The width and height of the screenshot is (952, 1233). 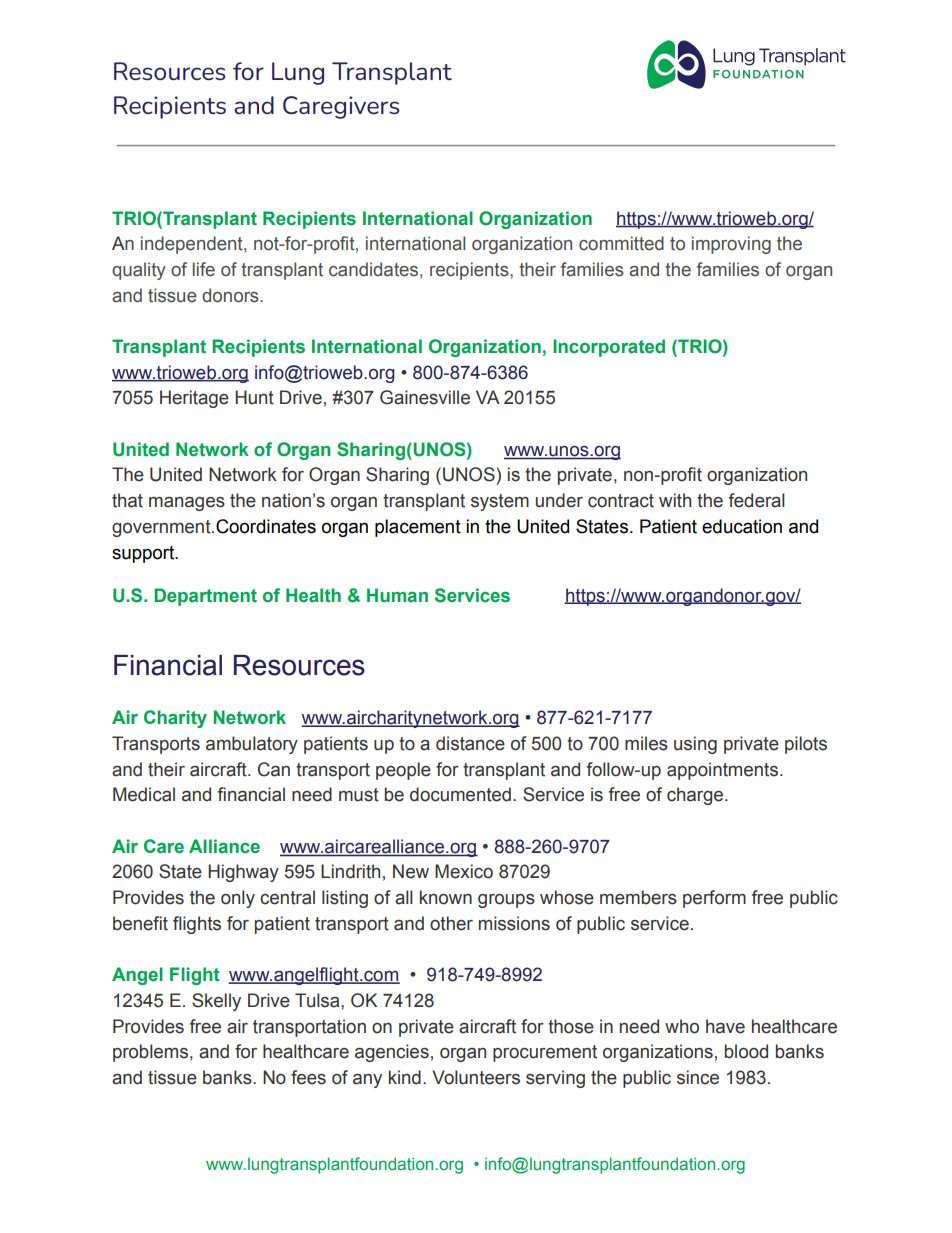 What do you see at coordinates (446, 897) in the screenshot?
I see `known` at bounding box center [446, 897].
